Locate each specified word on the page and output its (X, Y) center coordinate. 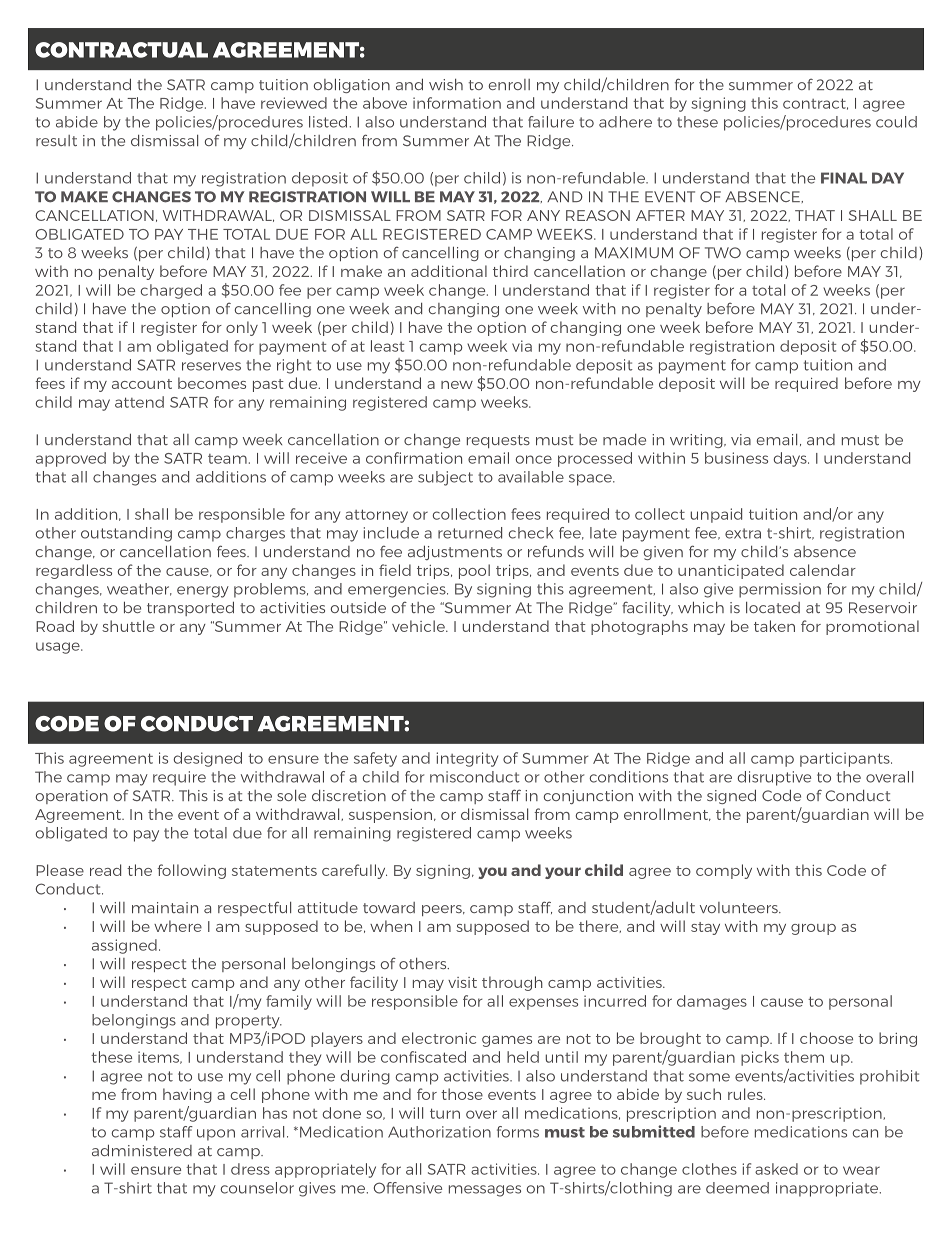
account (142, 384)
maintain (165, 907)
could (896, 122)
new (457, 385)
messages (485, 1191)
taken (774, 626)
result (56, 140)
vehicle (419, 626)
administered (142, 1150)
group (813, 929)
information (457, 103)
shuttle (128, 626)
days (791, 459)
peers (443, 910)
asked (776, 1169)
